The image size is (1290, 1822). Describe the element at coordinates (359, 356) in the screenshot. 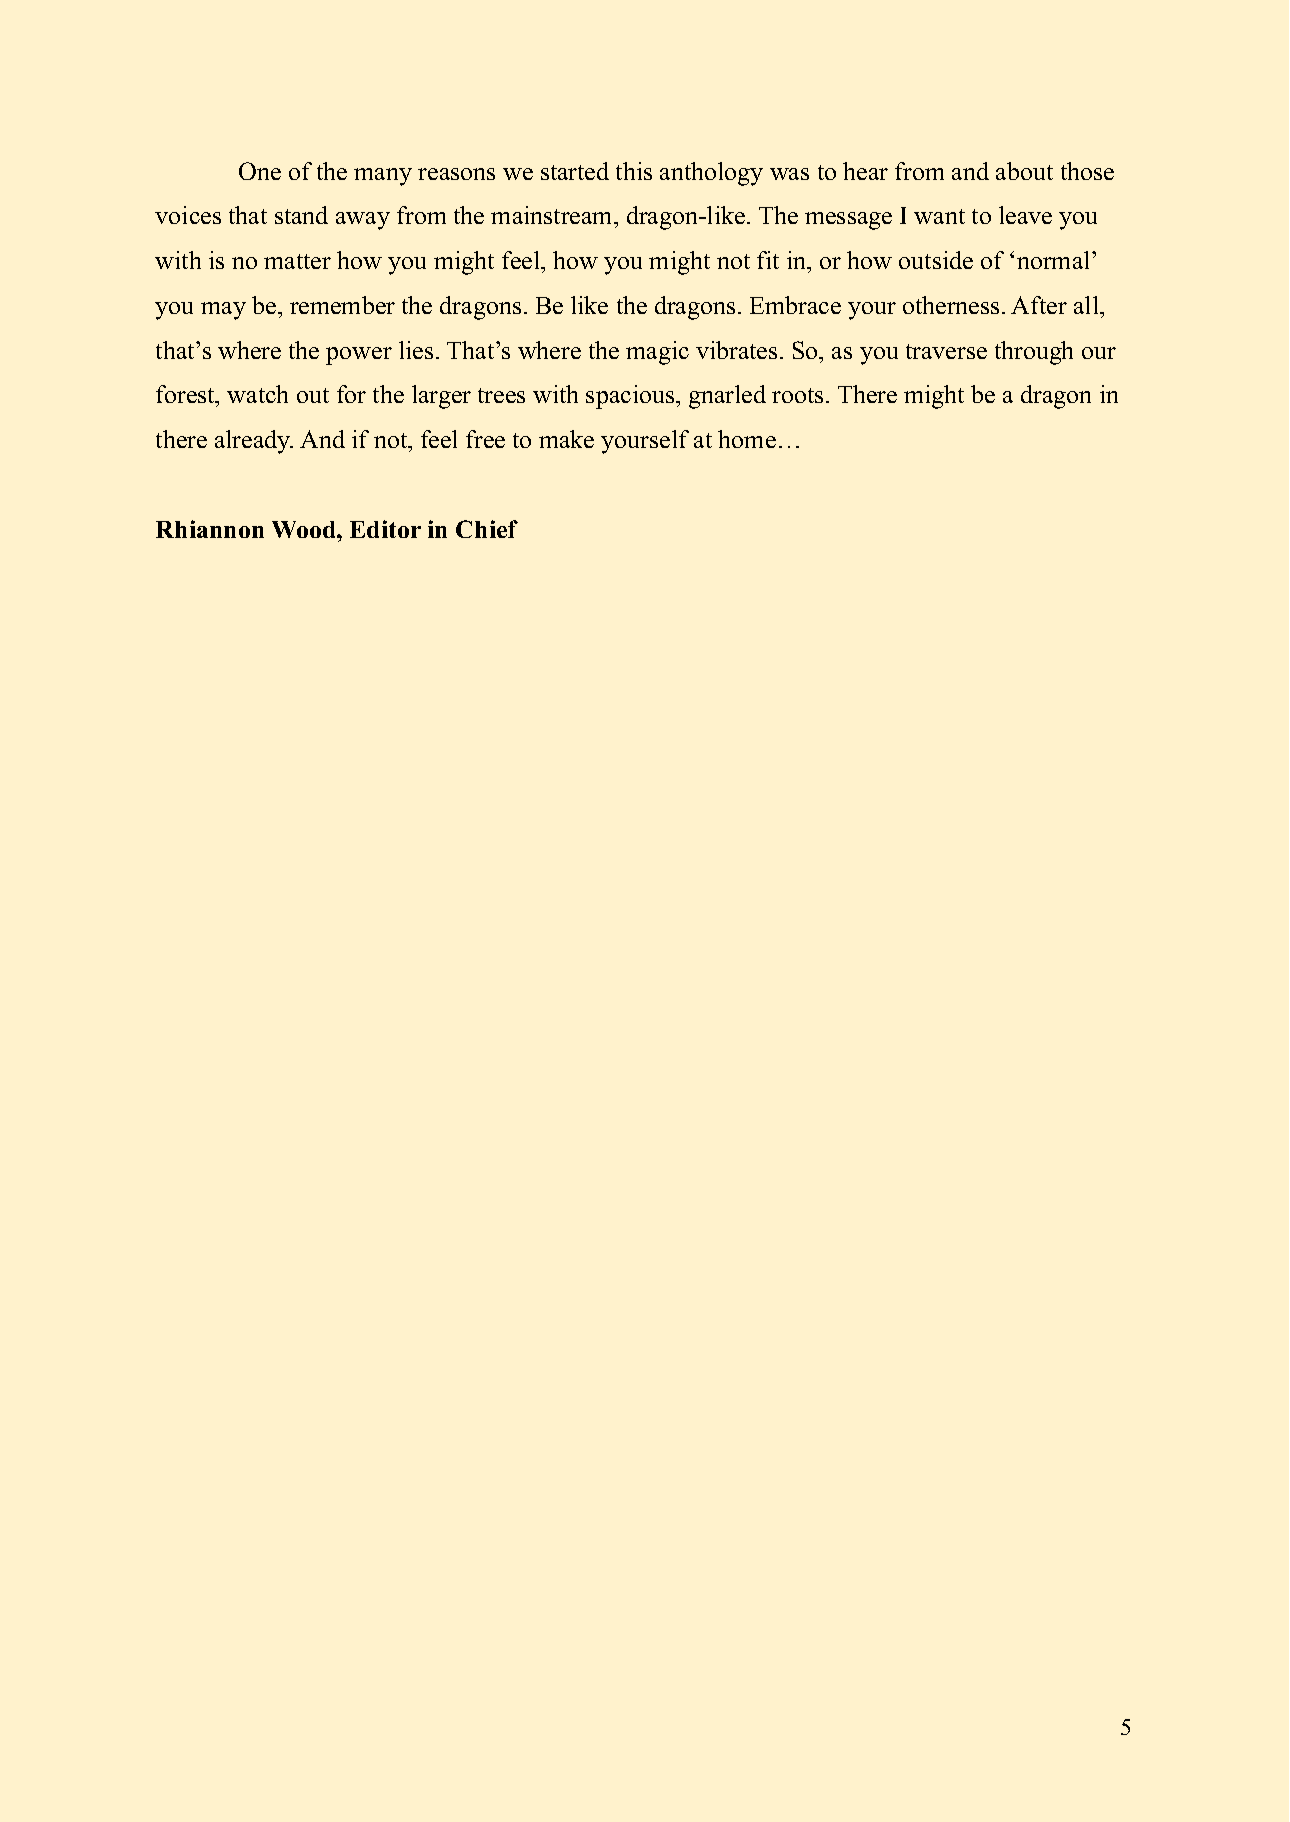

I see `power` at that location.
